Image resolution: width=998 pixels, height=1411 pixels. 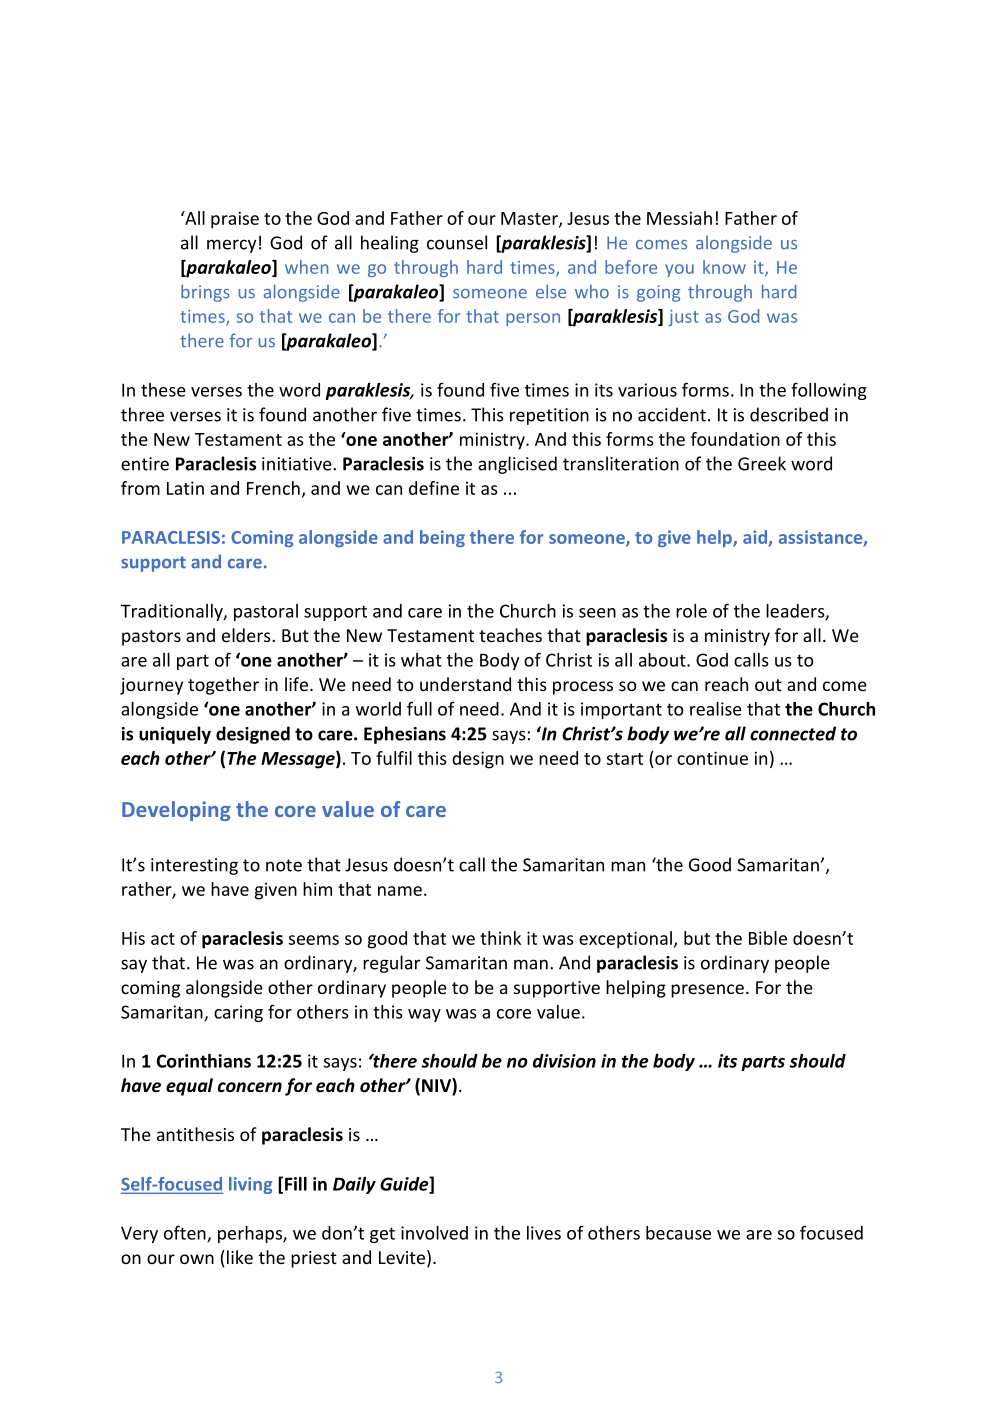 I want to click on interesting, so click(x=194, y=866).
